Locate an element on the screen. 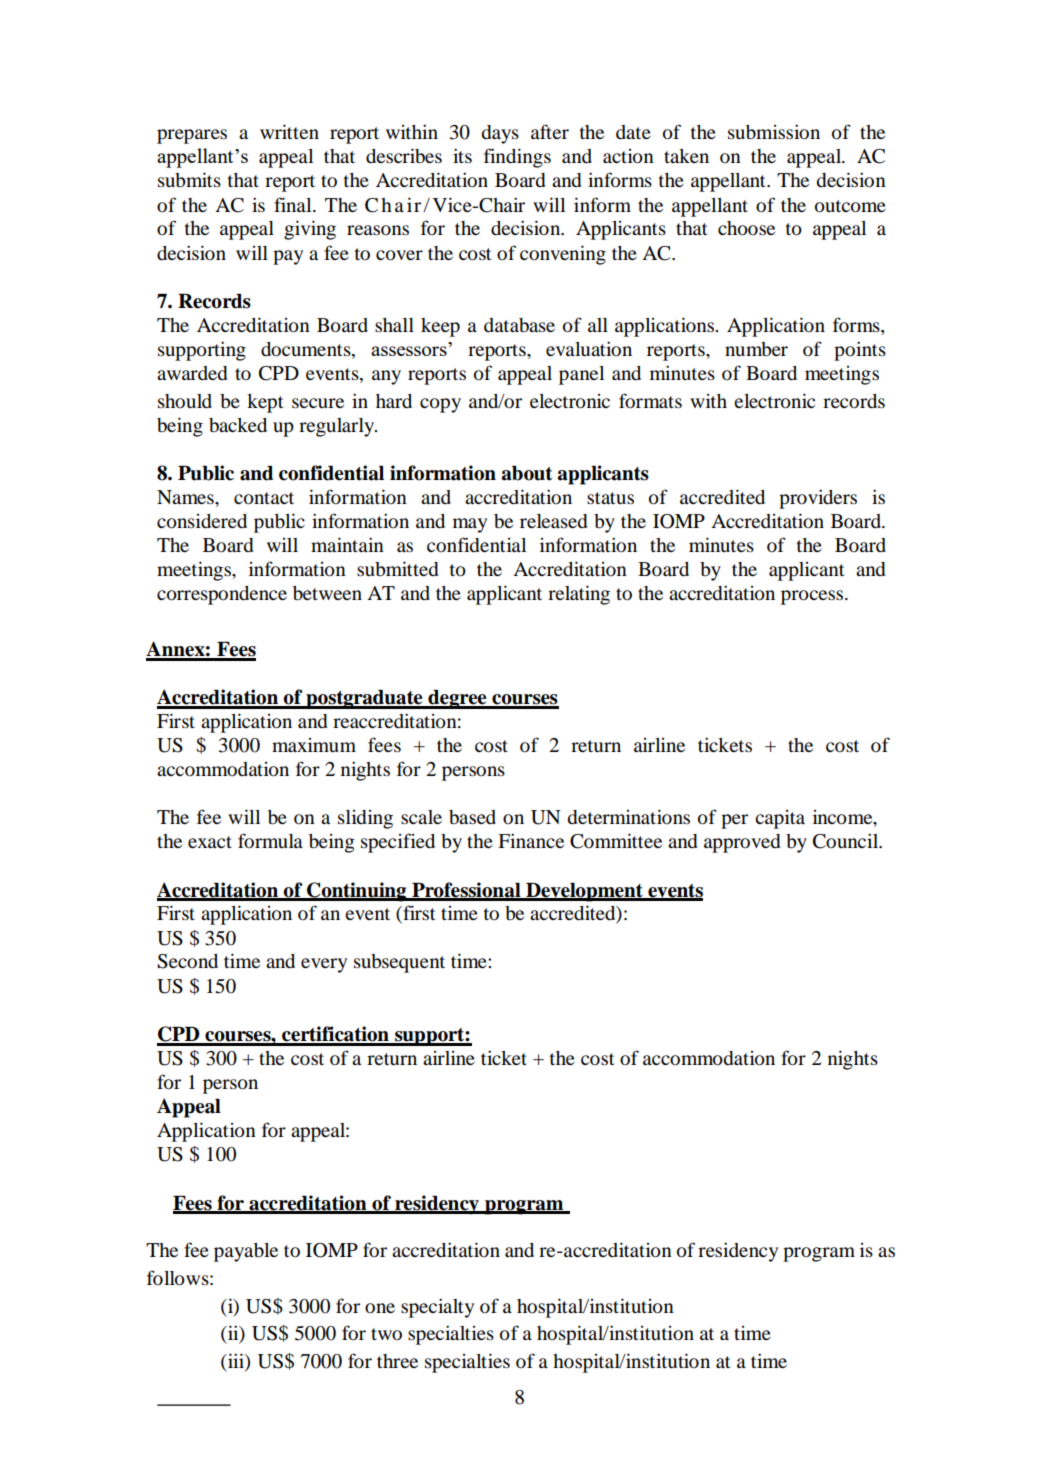  written is located at coordinates (289, 131).
